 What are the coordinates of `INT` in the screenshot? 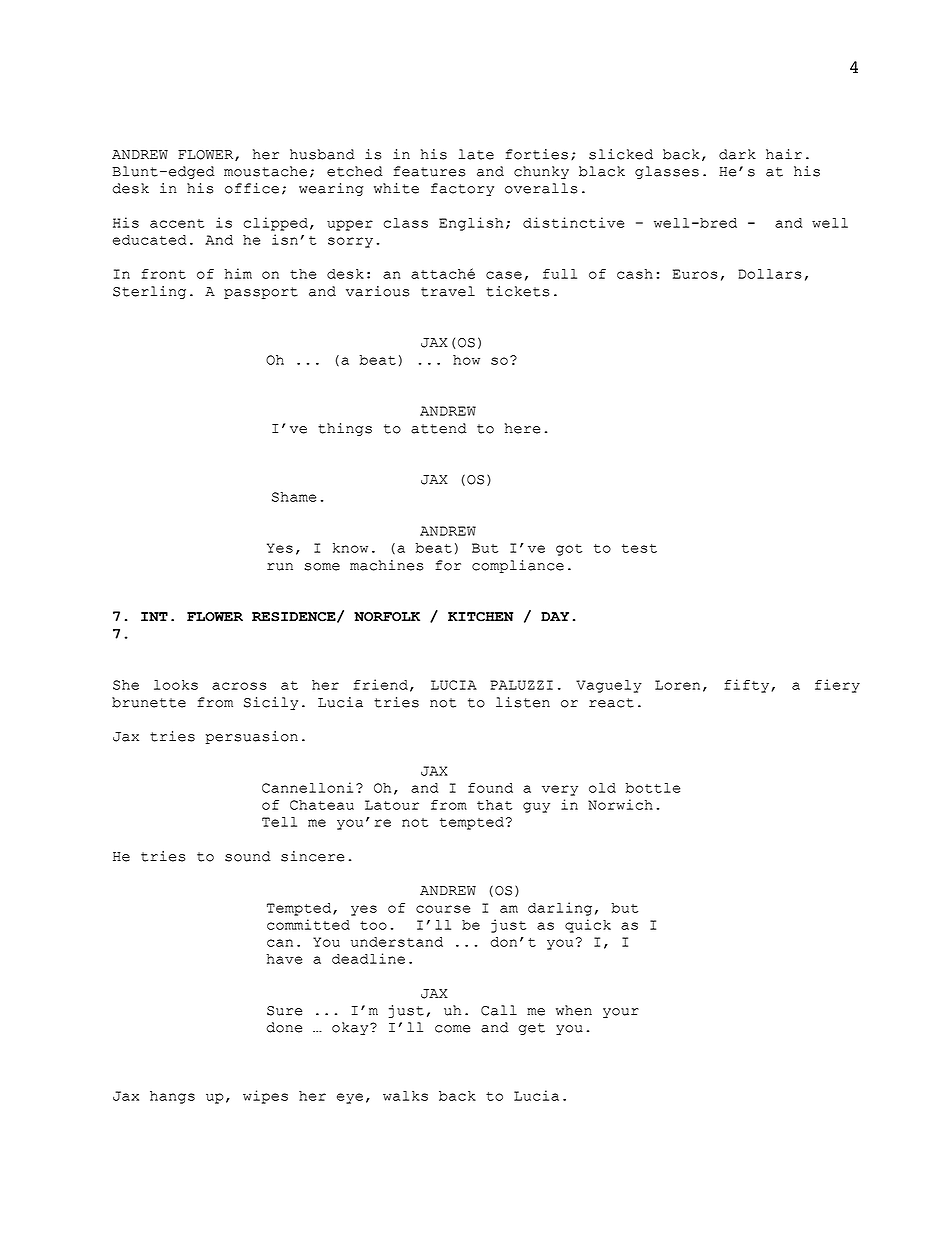 It's located at (154, 616).
